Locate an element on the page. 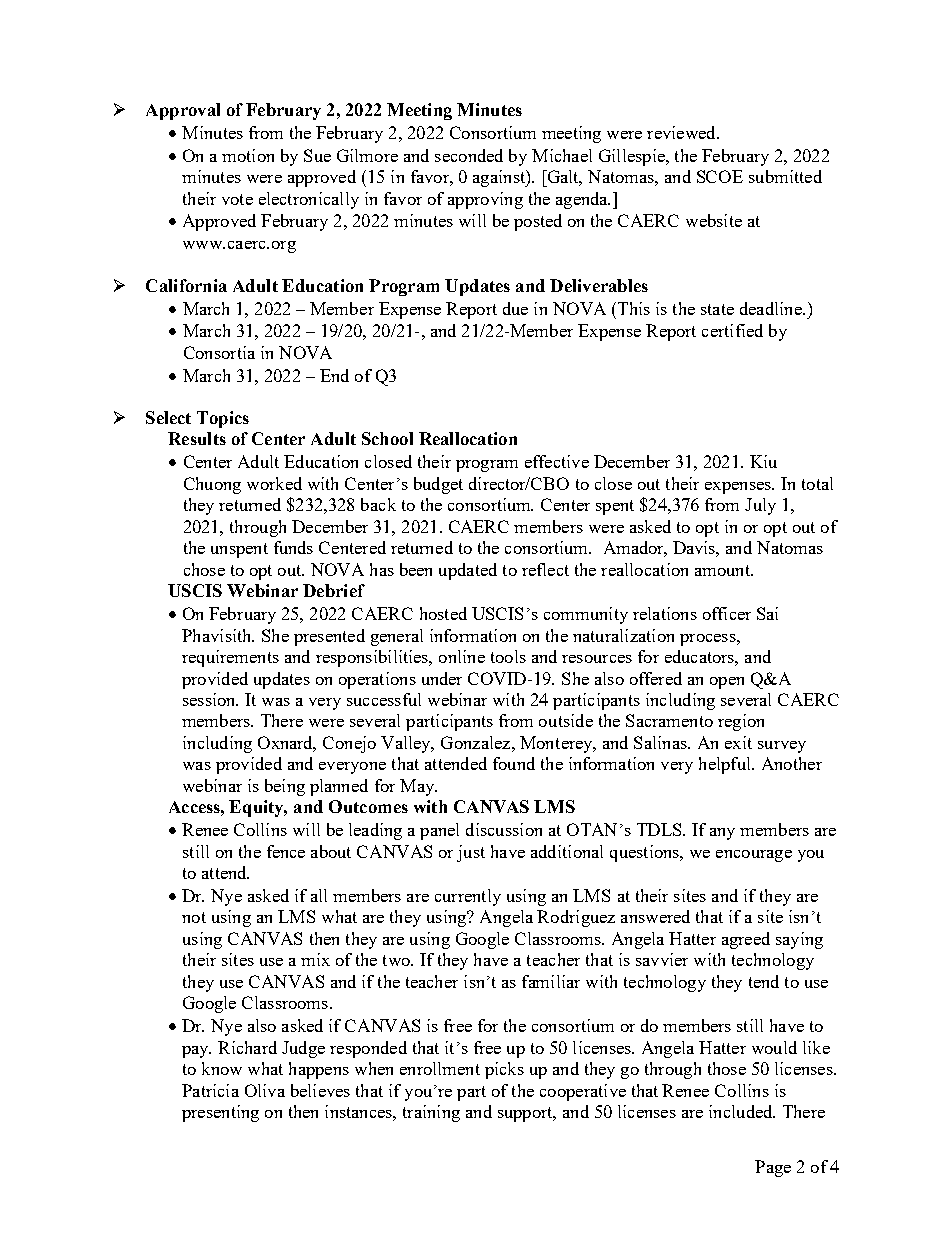  found is located at coordinates (514, 763).
